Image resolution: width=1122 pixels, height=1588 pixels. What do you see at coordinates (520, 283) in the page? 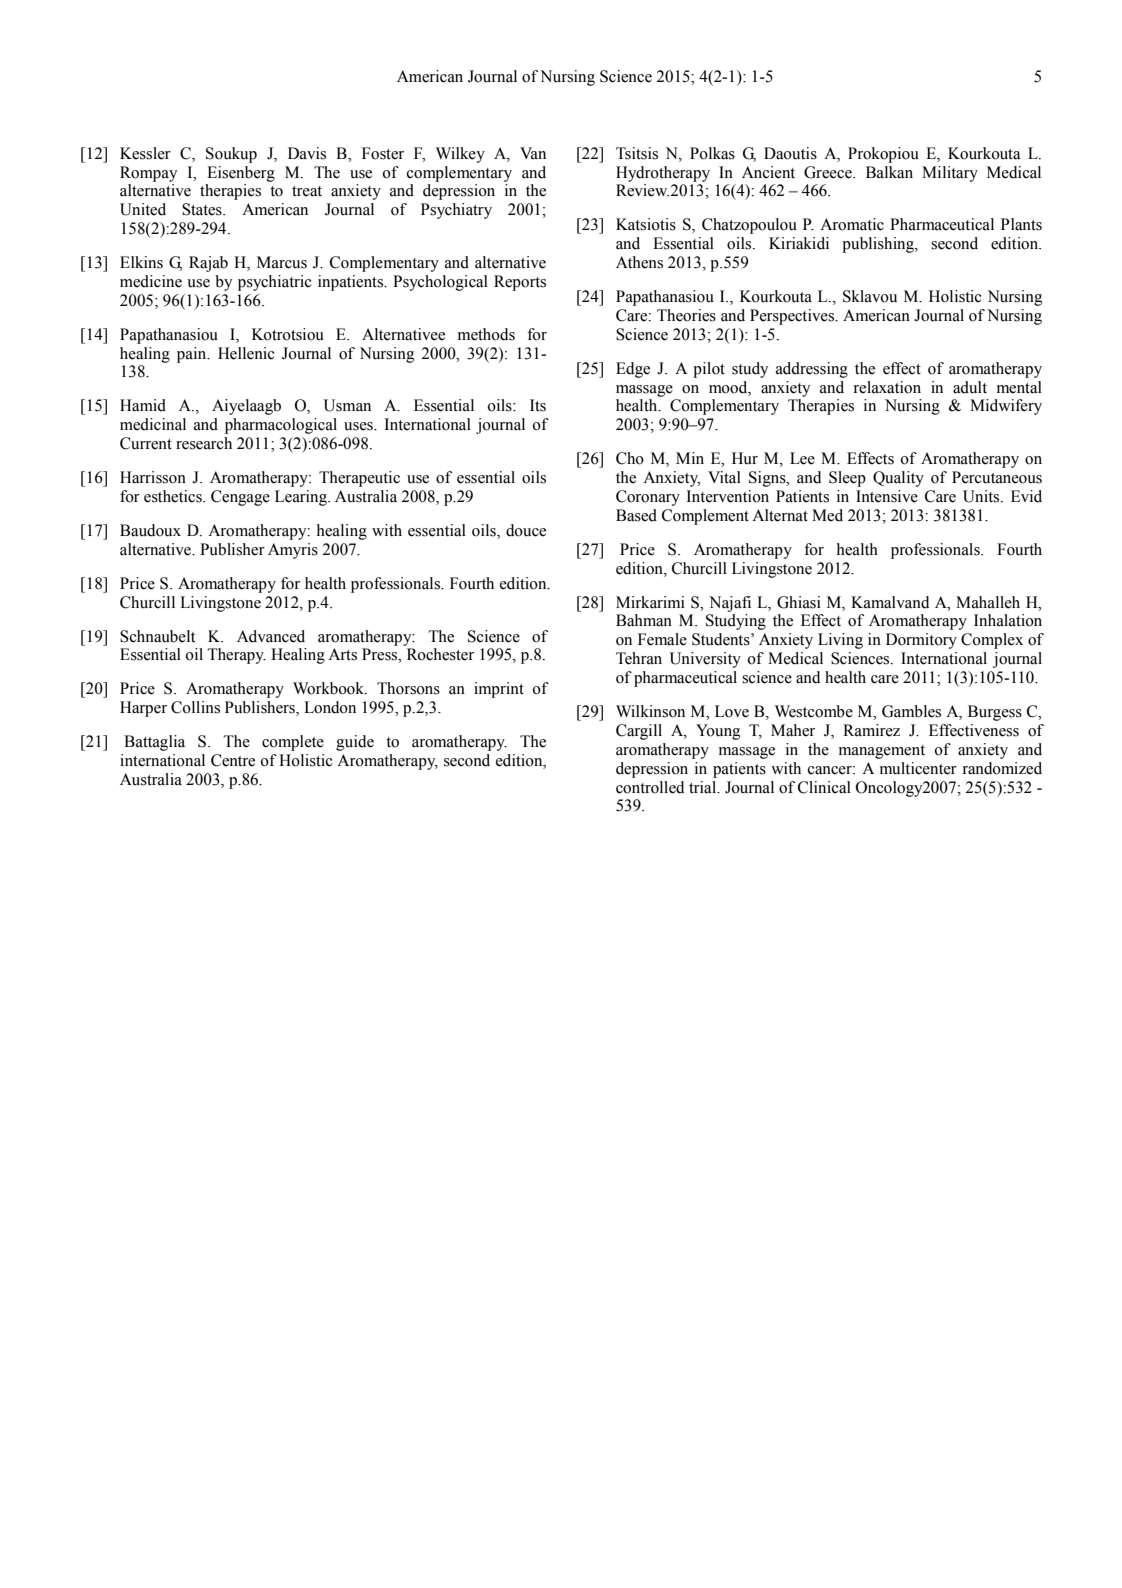
I see `Reports` at bounding box center [520, 283].
